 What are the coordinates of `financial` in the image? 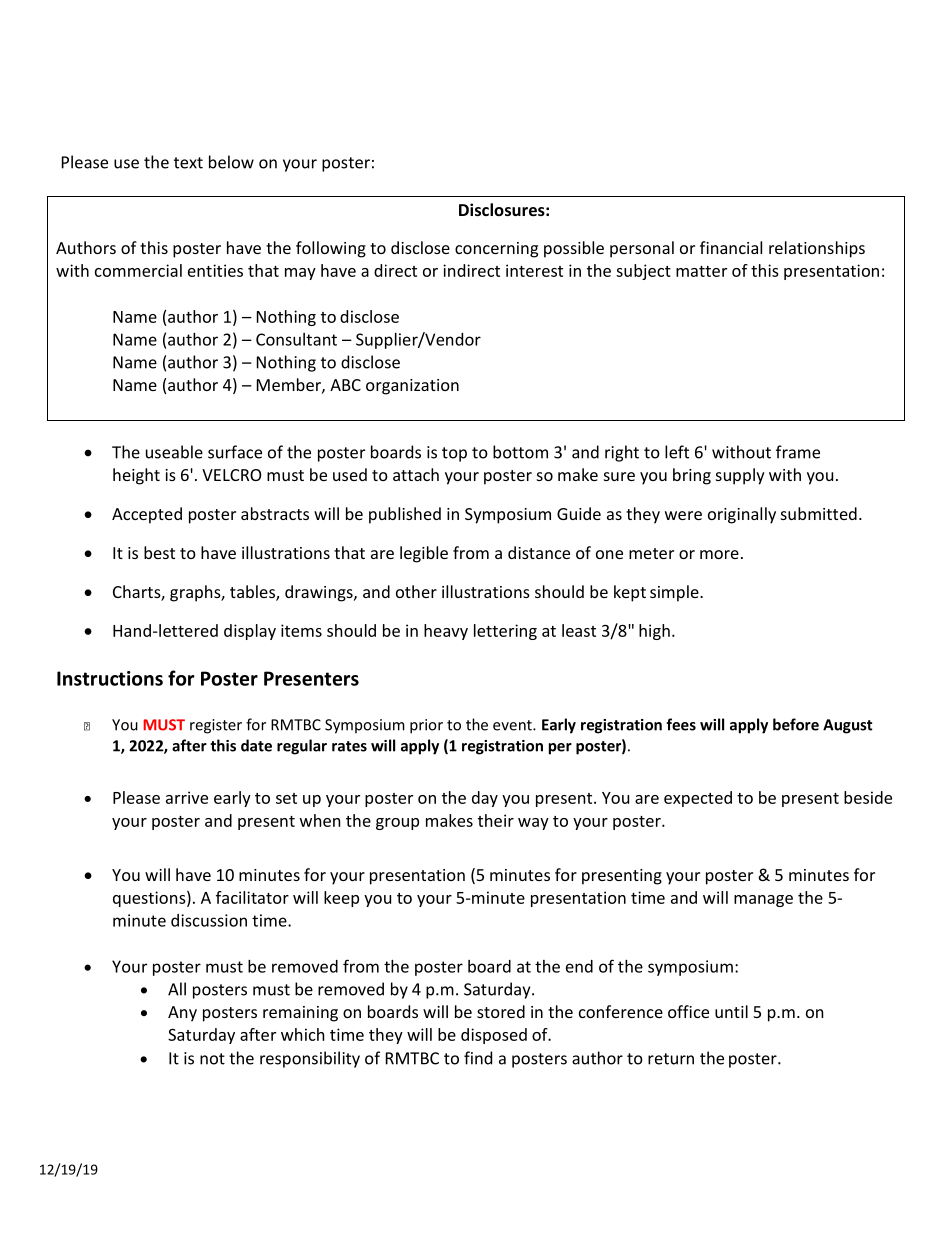 It's located at (731, 247).
